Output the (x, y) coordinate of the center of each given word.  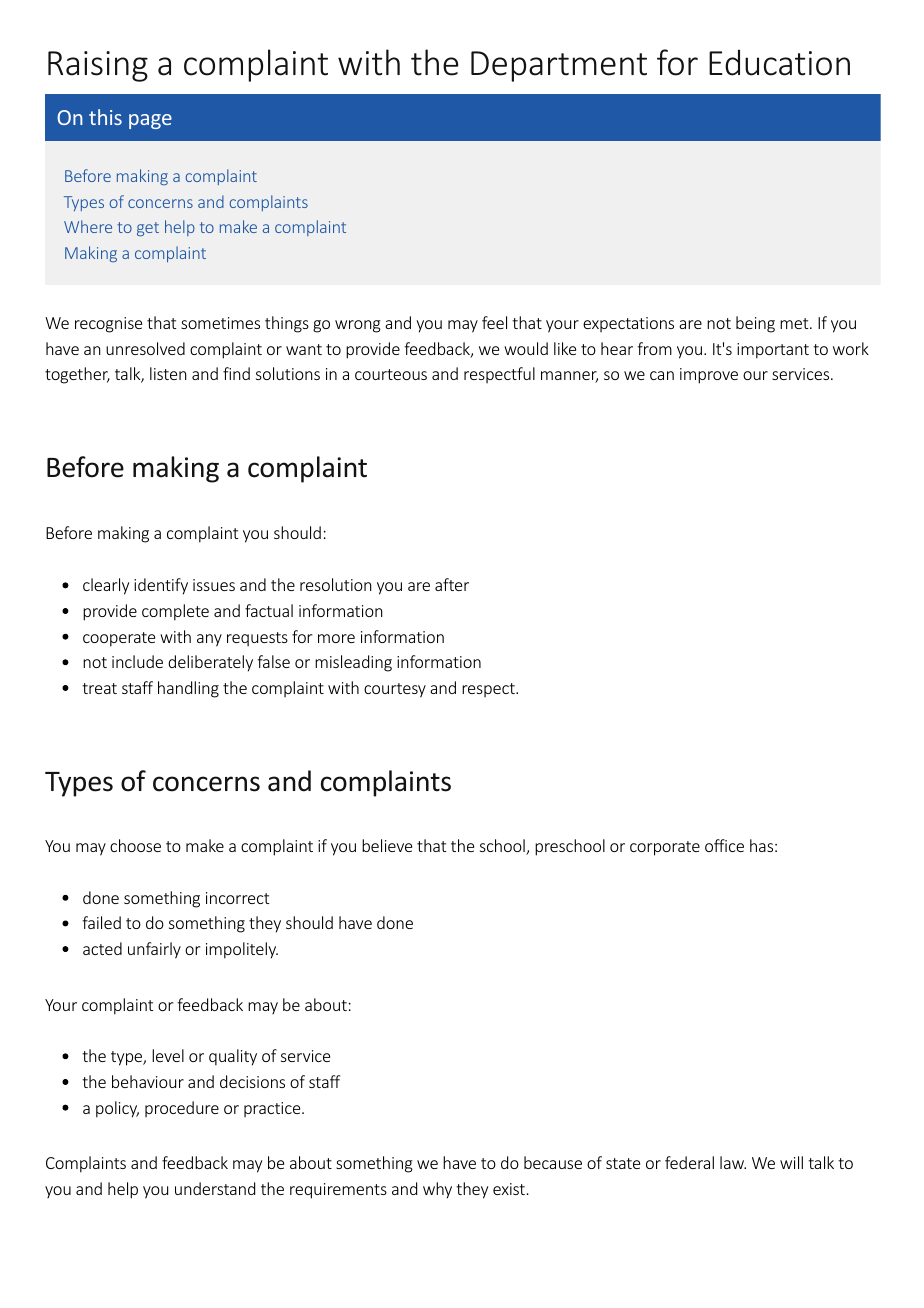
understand (215, 1188)
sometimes (220, 323)
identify (161, 586)
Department (559, 66)
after (452, 584)
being (755, 324)
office (724, 845)
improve (709, 376)
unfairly (154, 950)
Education (779, 62)
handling (188, 689)
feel (494, 322)
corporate (665, 848)
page (150, 121)
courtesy (395, 690)
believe (387, 845)
